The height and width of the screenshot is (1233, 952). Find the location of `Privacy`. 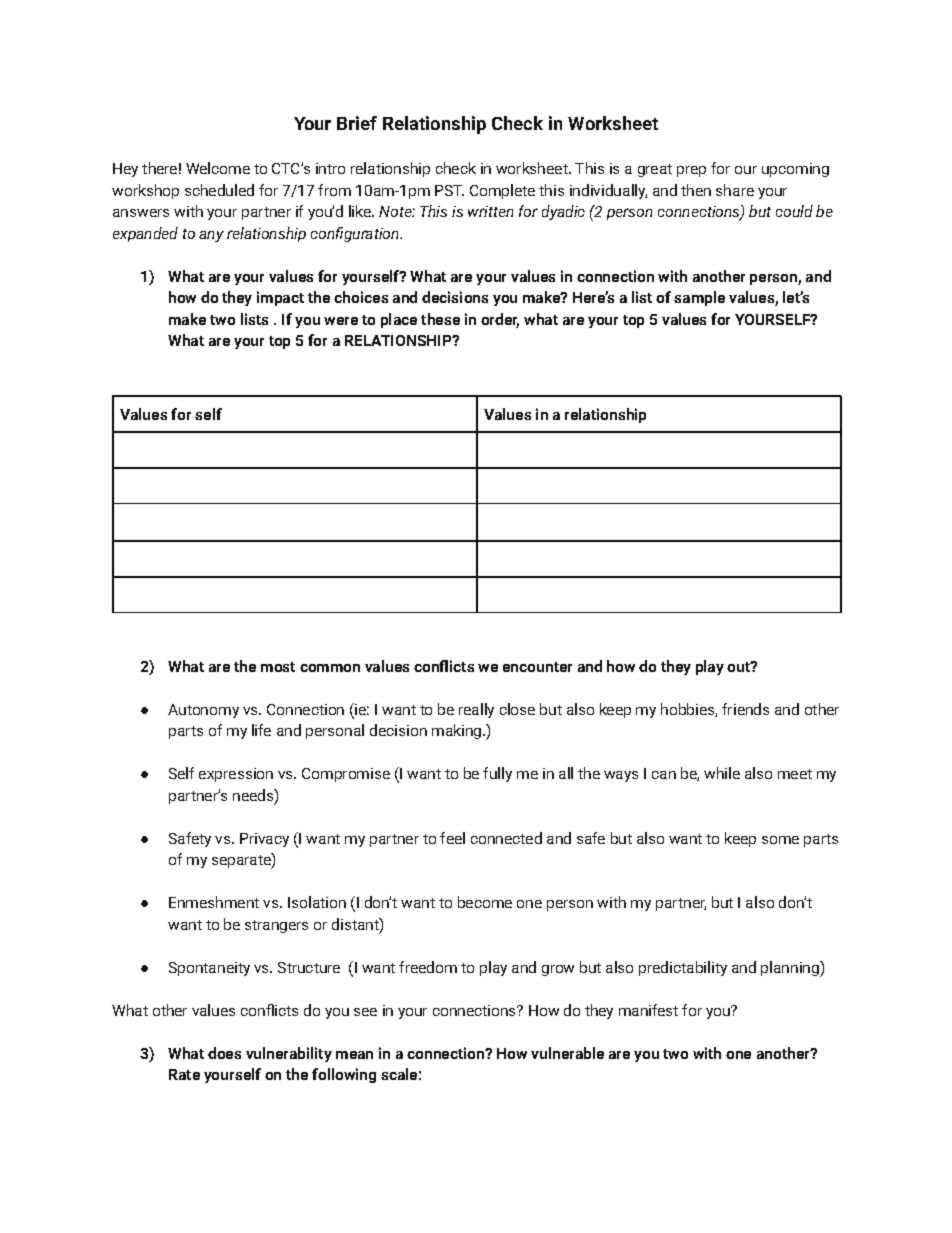

Privacy is located at coordinates (264, 840).
